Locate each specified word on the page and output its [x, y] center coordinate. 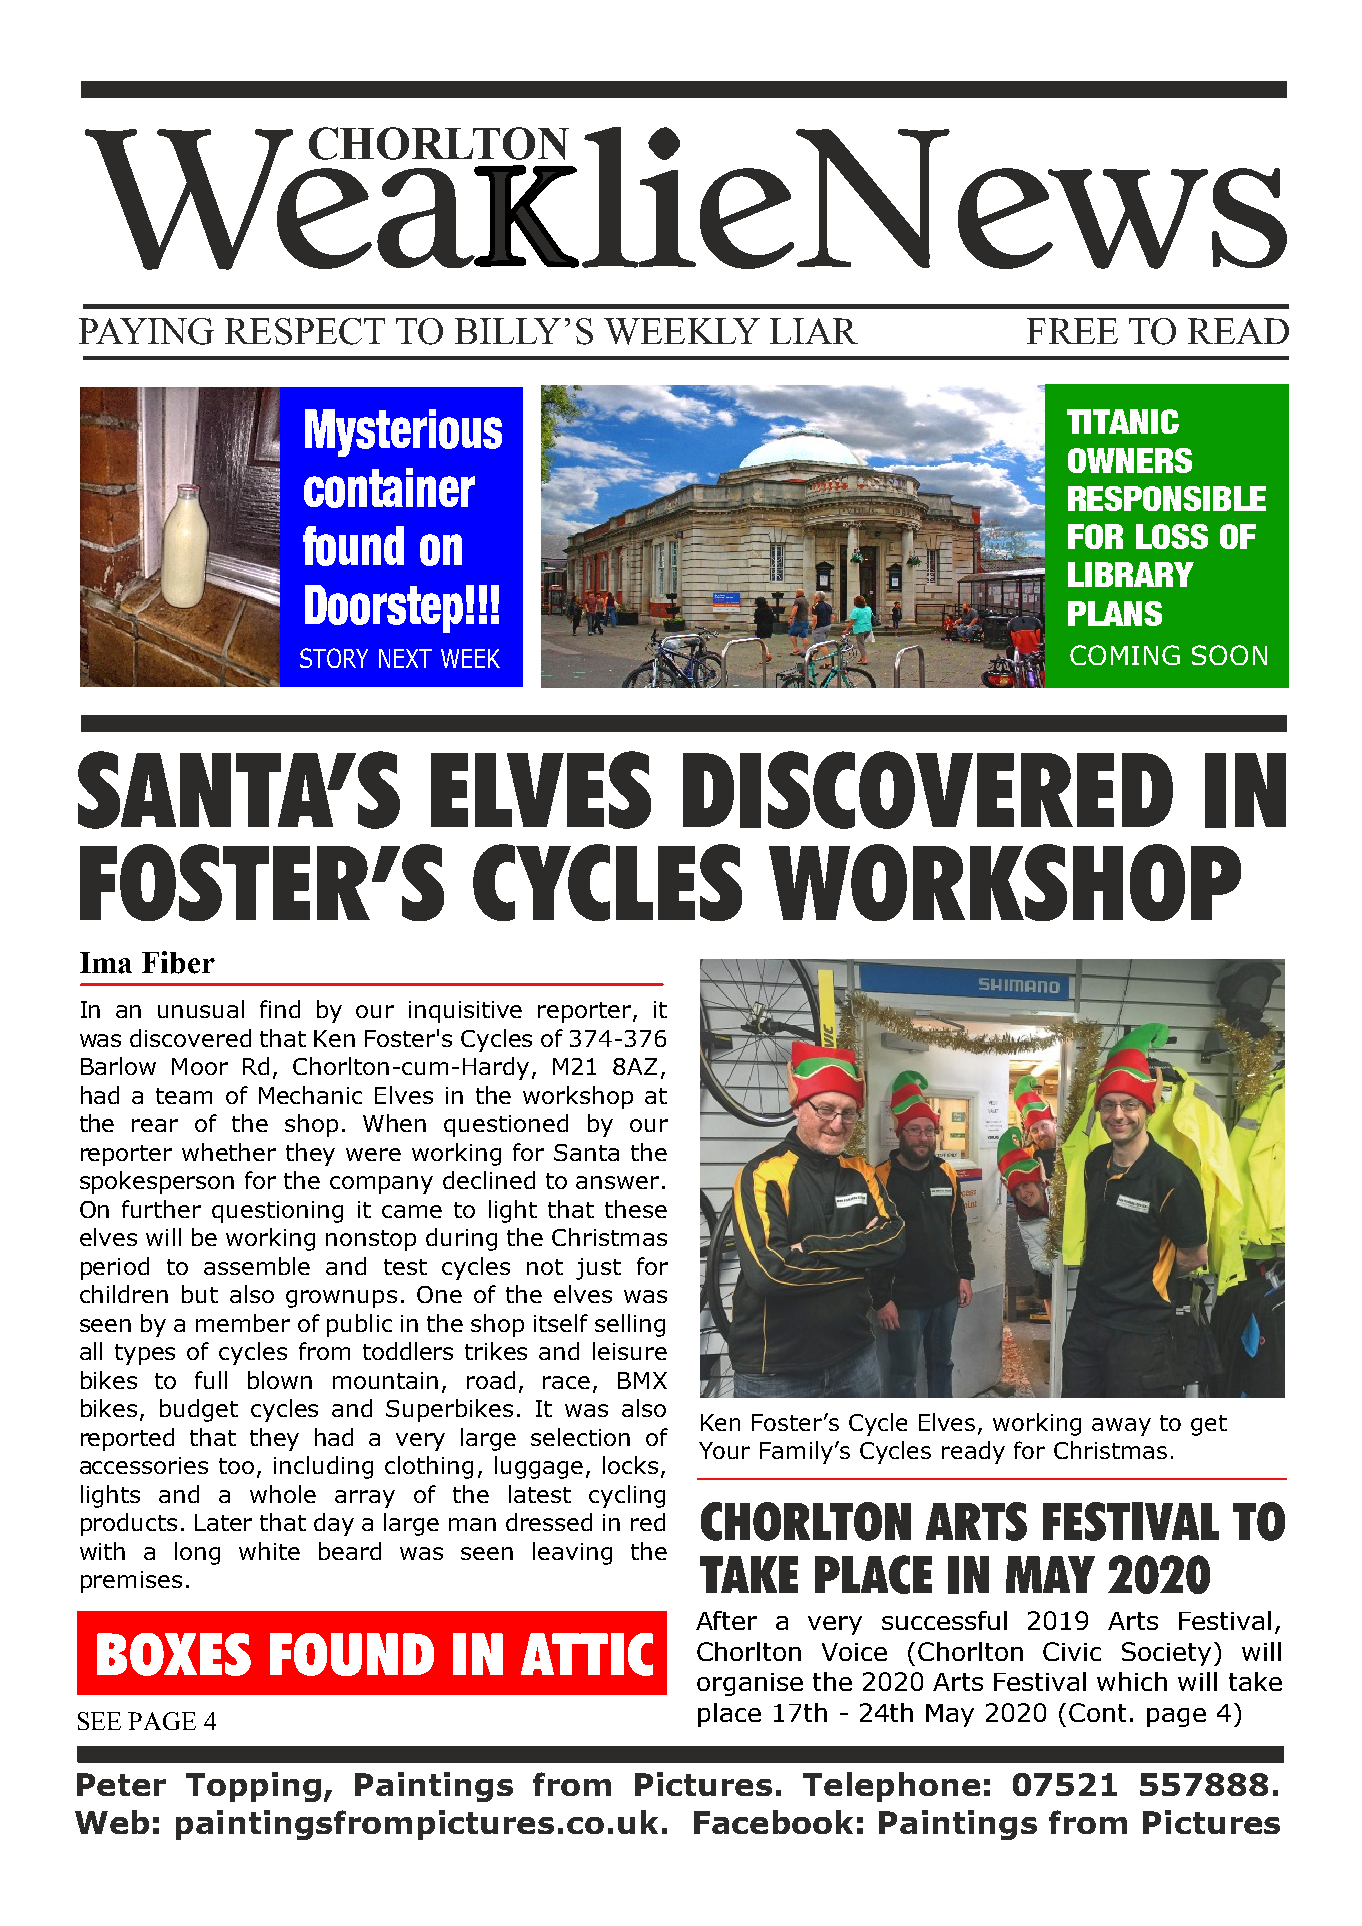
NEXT [405, 658]
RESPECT [305, 331]
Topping [253, 1787]
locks [630, 1465]
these [636, 1209]
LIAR [814, 331]
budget [199, 1410]
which [1132, 1681]
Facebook [773, 1822]
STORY [334, 658]
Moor [200, 1066]
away [1121, 1427]
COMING [1125, 655]
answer [617, 1182]
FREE [1072, 331]
